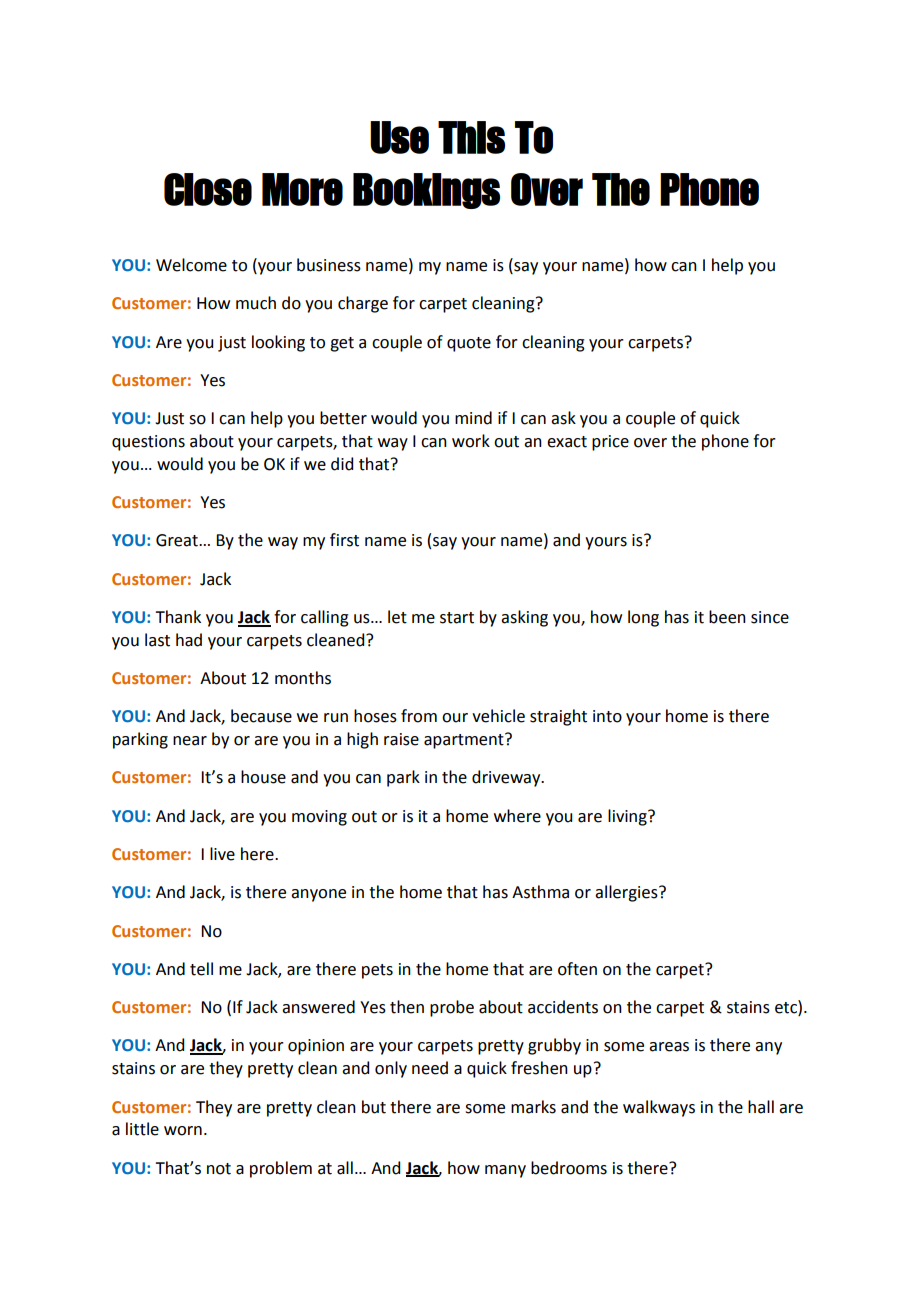 The width and height of the image is (924, 1308). I want to click on many, so click(505, 1171).
